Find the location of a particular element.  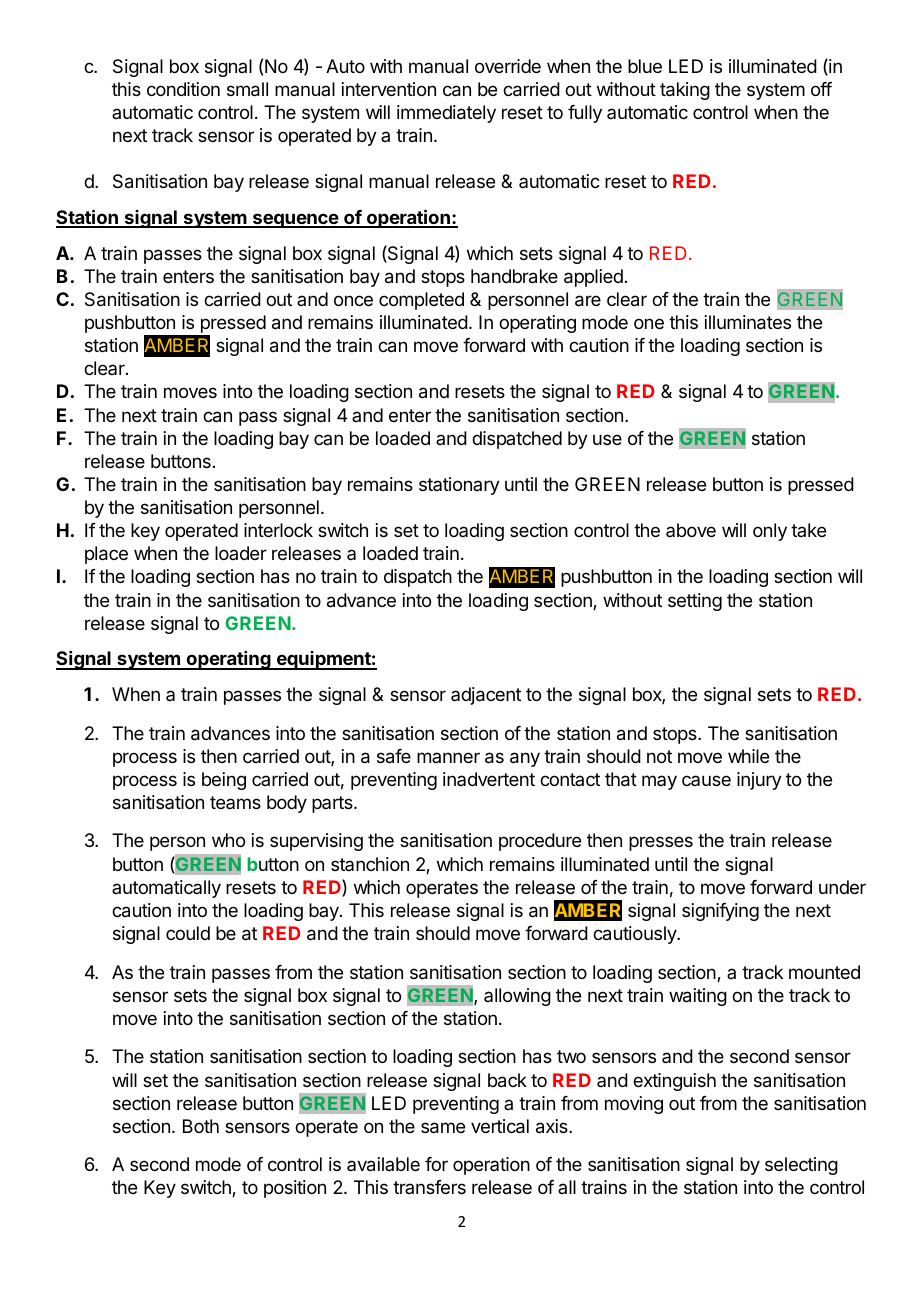

condition is located at coordinates (183, 89).
